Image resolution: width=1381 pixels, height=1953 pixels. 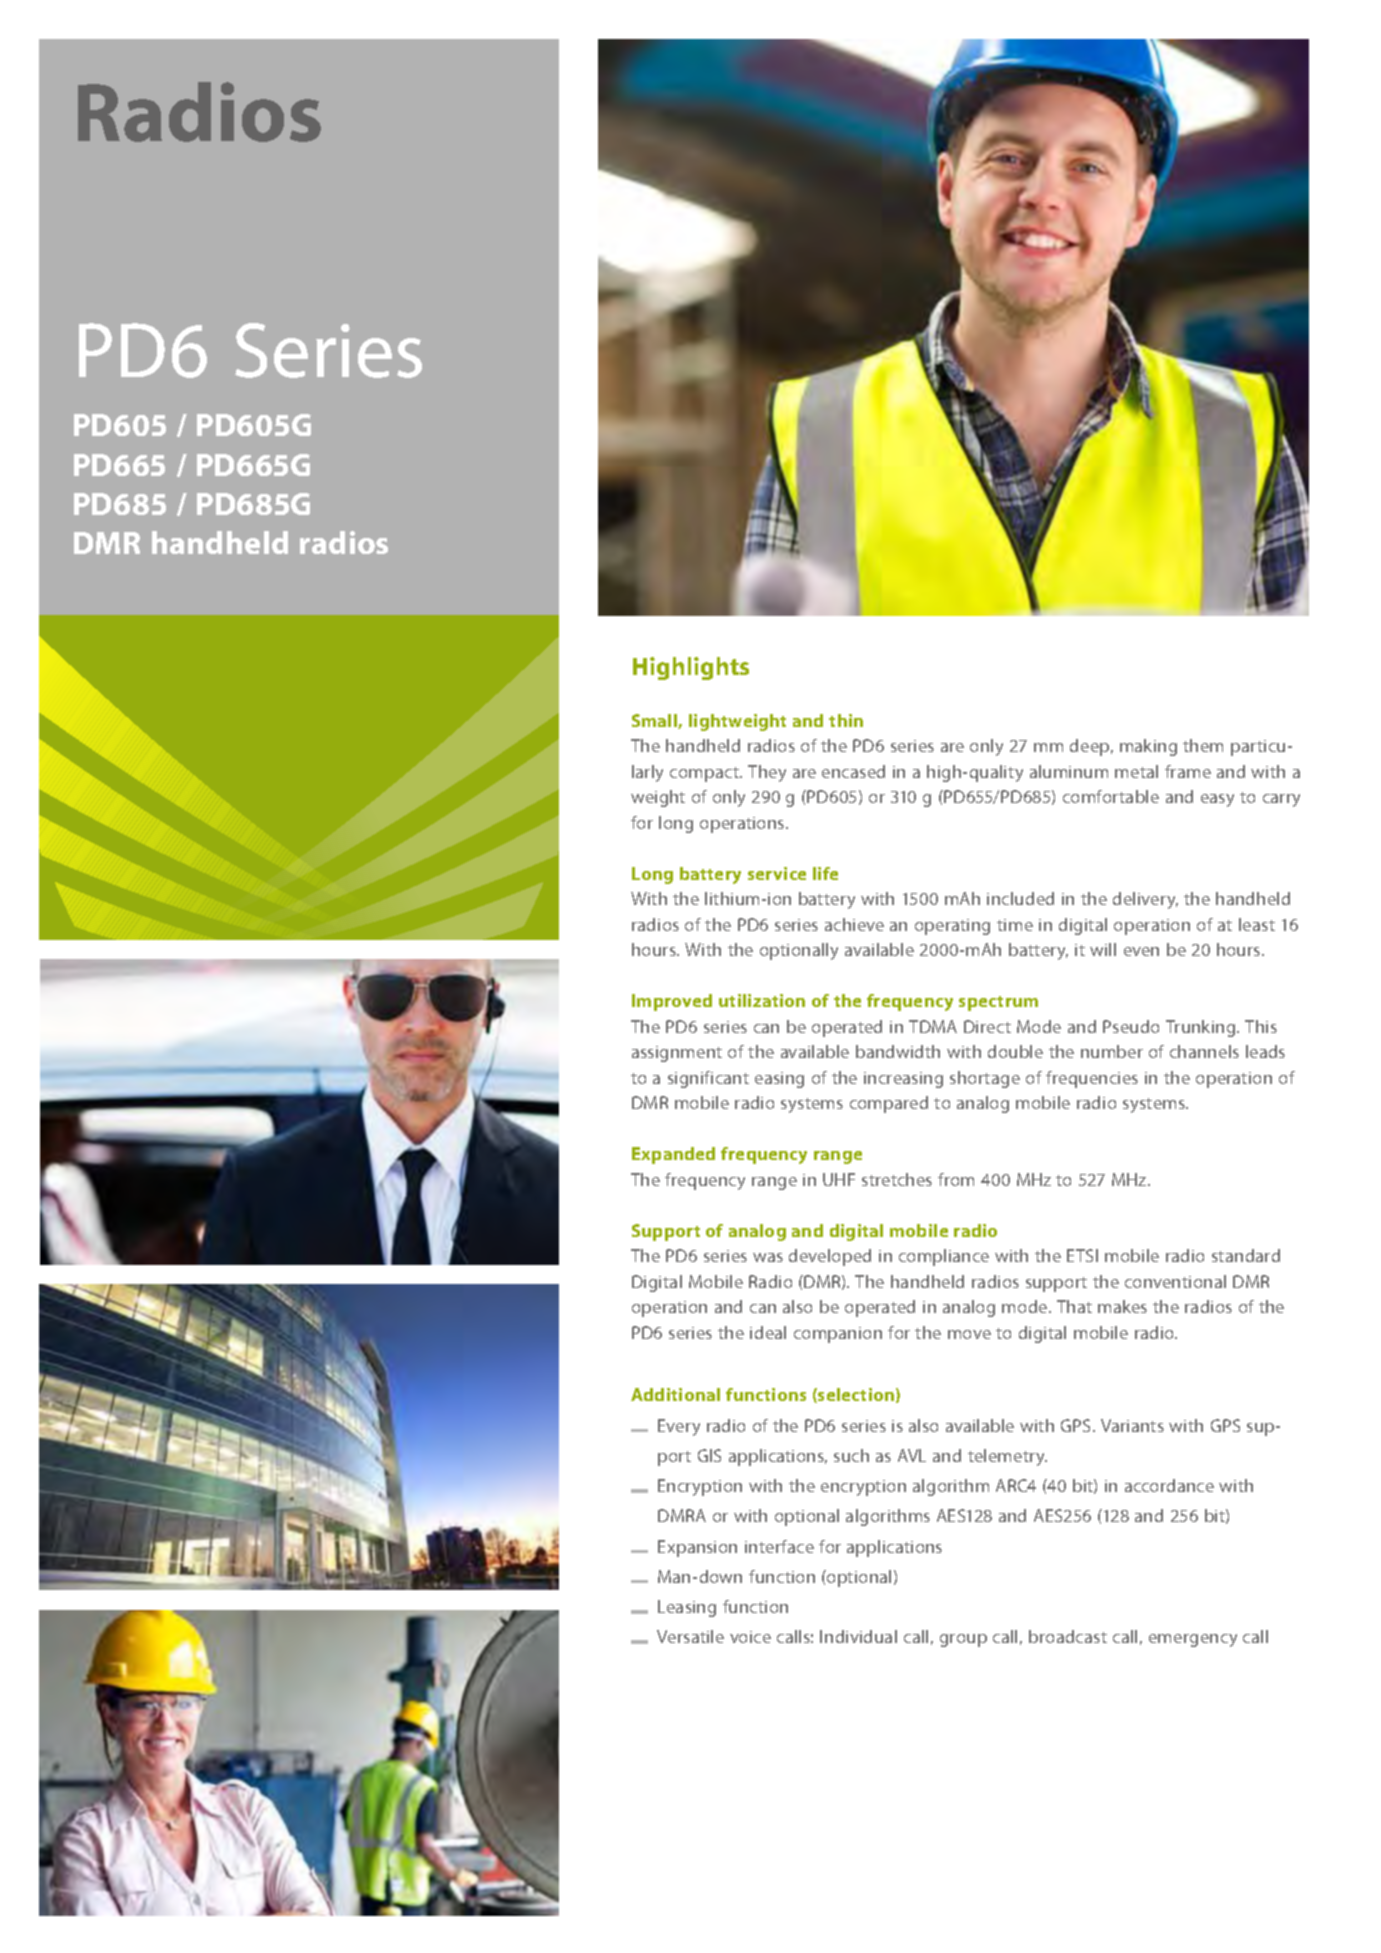 What do you see at coordinates (675, 1394) in the page?
I see `Additional` at bounding box center [675, 1394].
